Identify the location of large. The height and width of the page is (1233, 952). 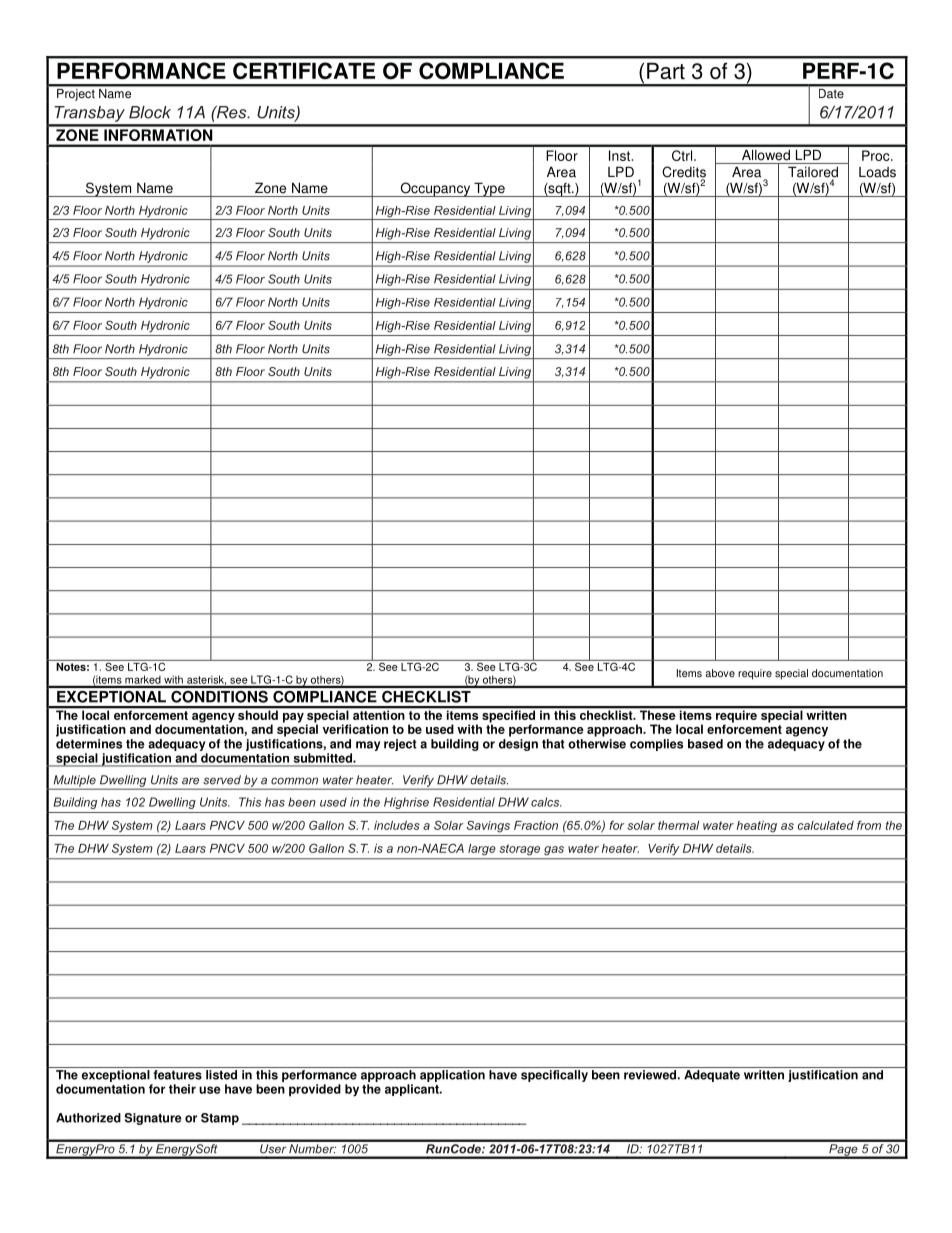
(481, 849).
